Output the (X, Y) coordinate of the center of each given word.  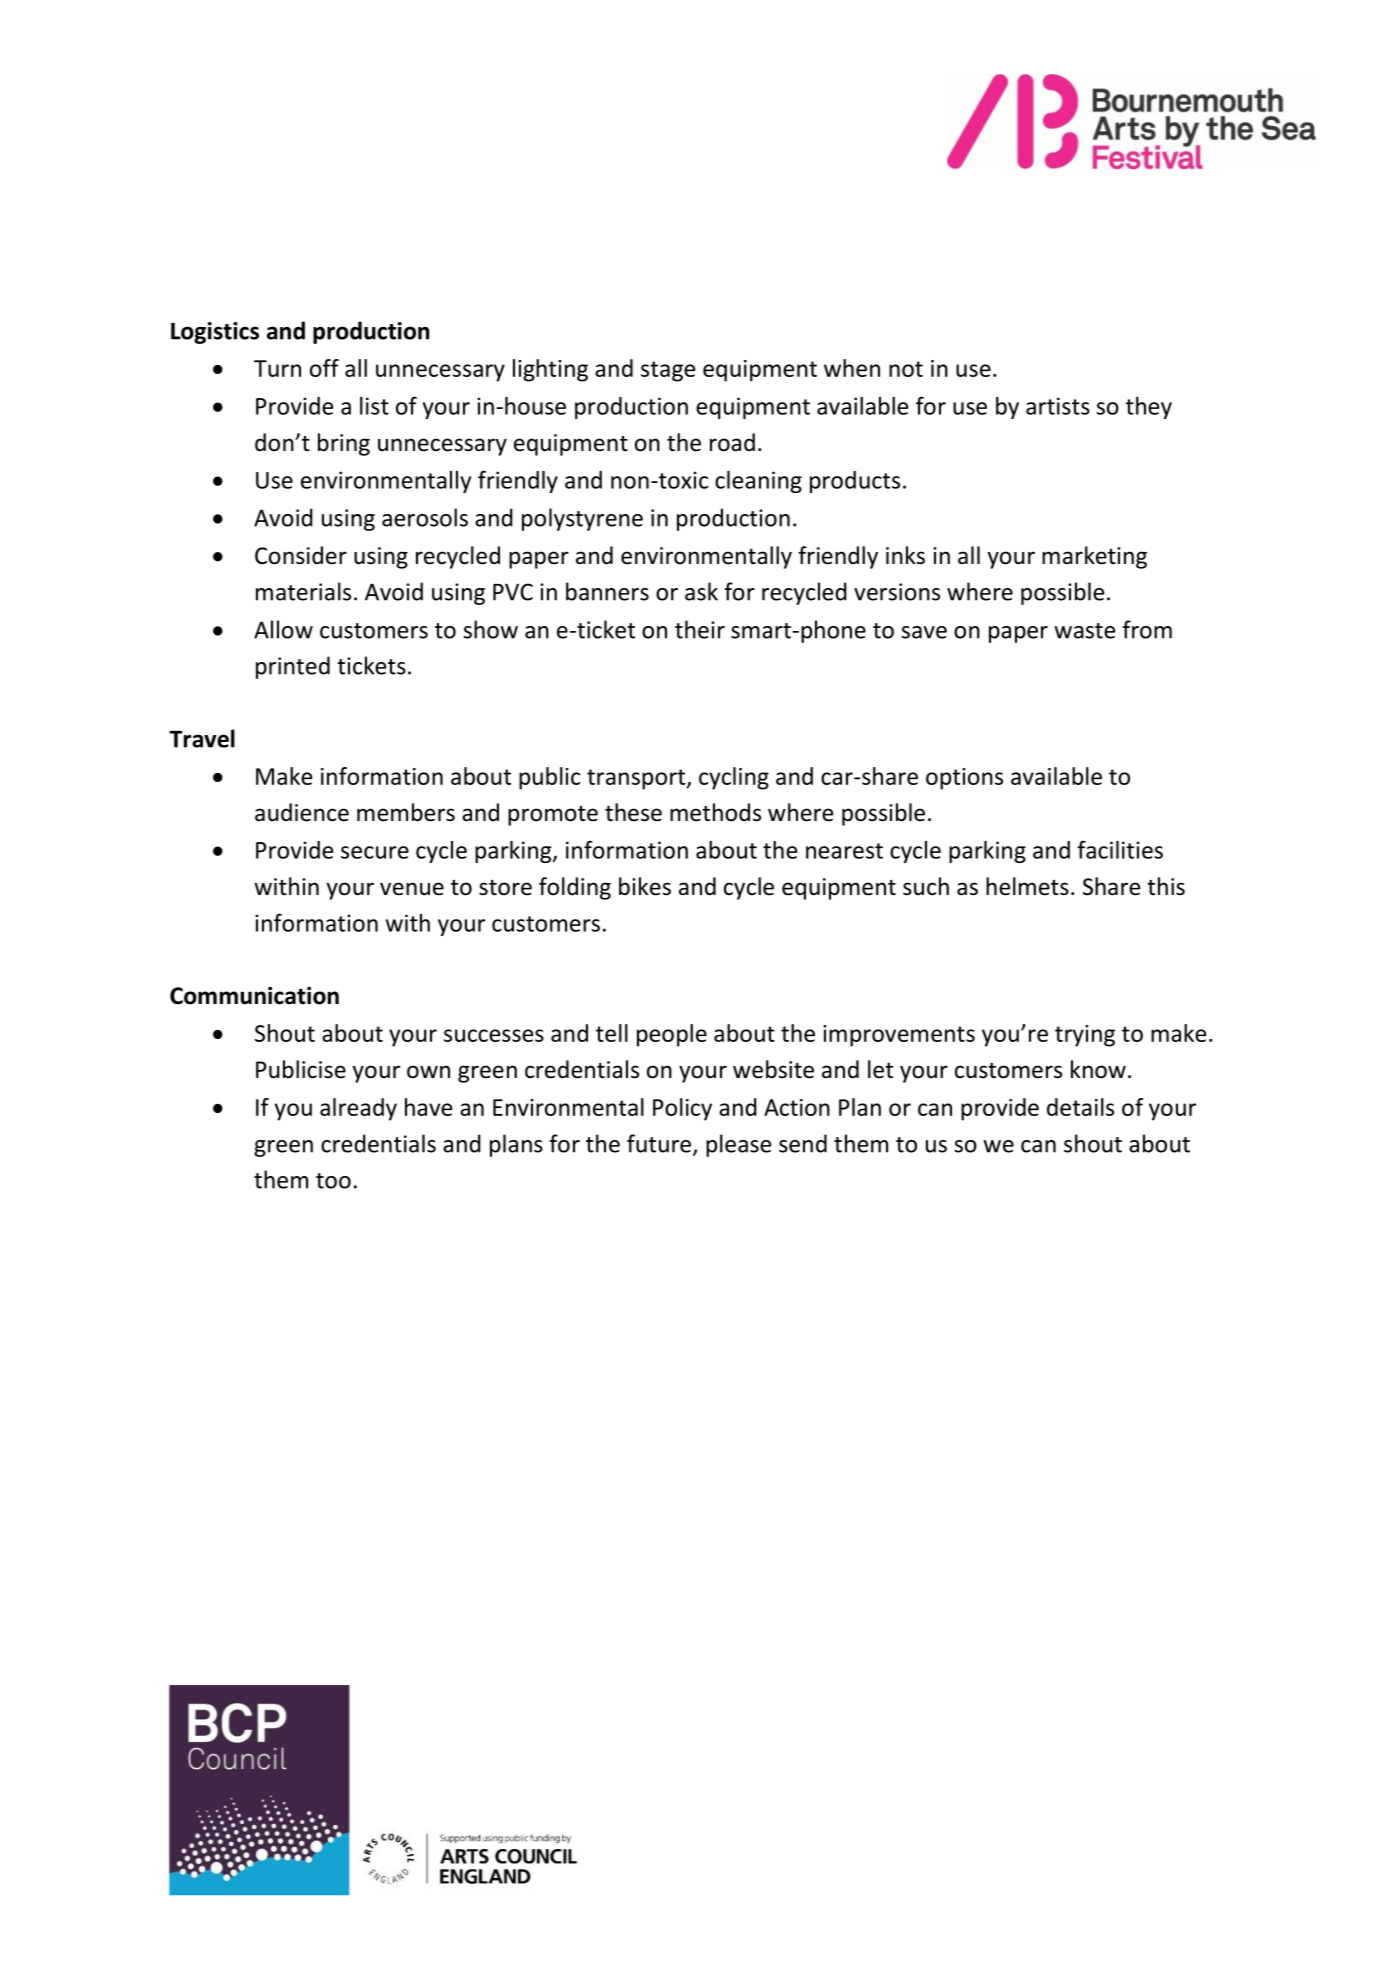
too (333, 1181)
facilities (1120, 849)
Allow (283, 629)
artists (1058, 406)
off (324, 368)
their (700, 629)
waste (1084, 631)
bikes (645, 886)
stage (668, 371)
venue (412, 889)
